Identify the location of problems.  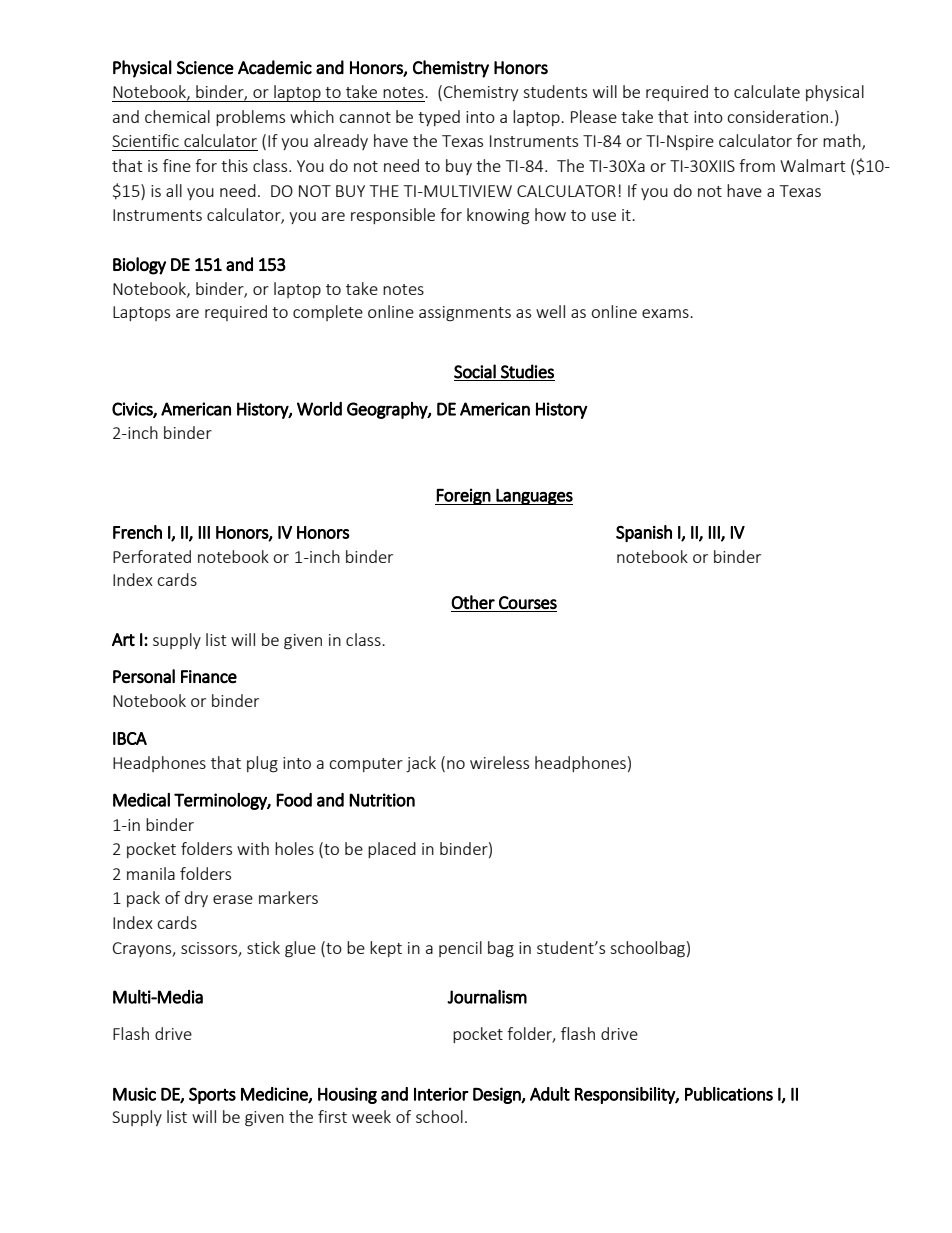
(250, 118).
